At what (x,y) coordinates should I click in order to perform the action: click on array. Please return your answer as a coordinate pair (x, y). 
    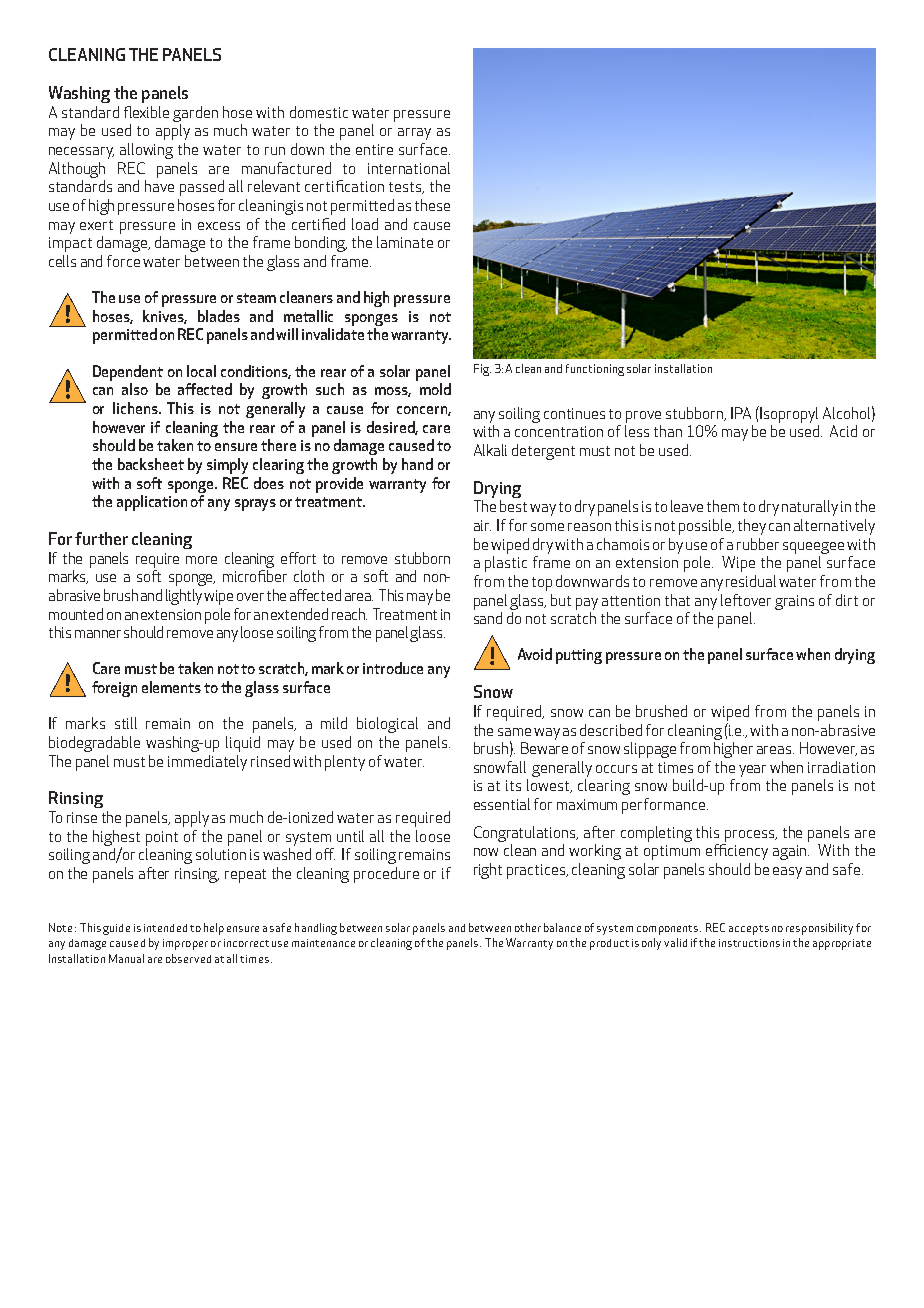
    Looking at the image, I should click on (414, 134).
